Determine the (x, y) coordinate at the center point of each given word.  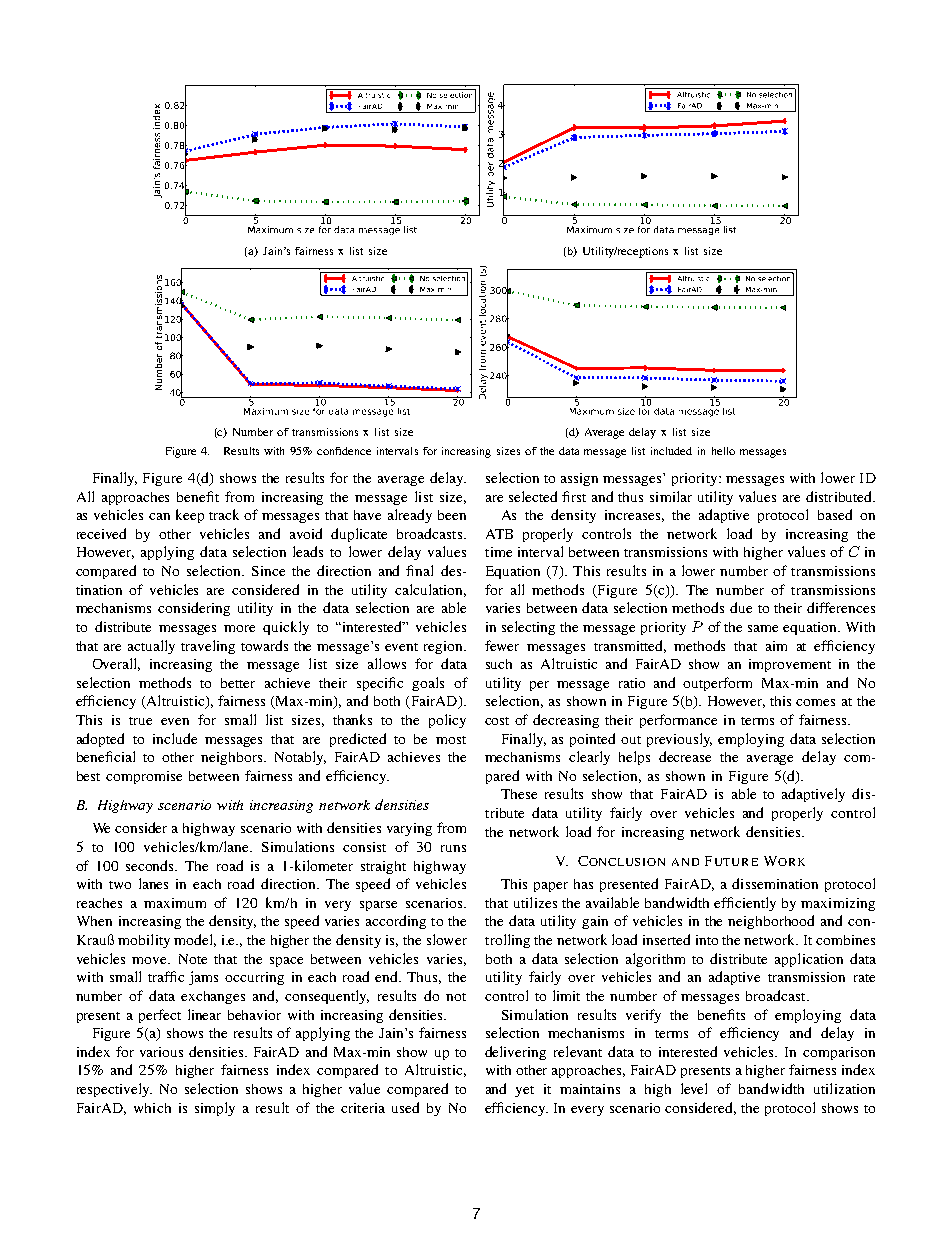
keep (190, 516)
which (152, 1108)
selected (533, 496)
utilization (844, 1088)
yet (524, 1091)
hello (723, 451)
